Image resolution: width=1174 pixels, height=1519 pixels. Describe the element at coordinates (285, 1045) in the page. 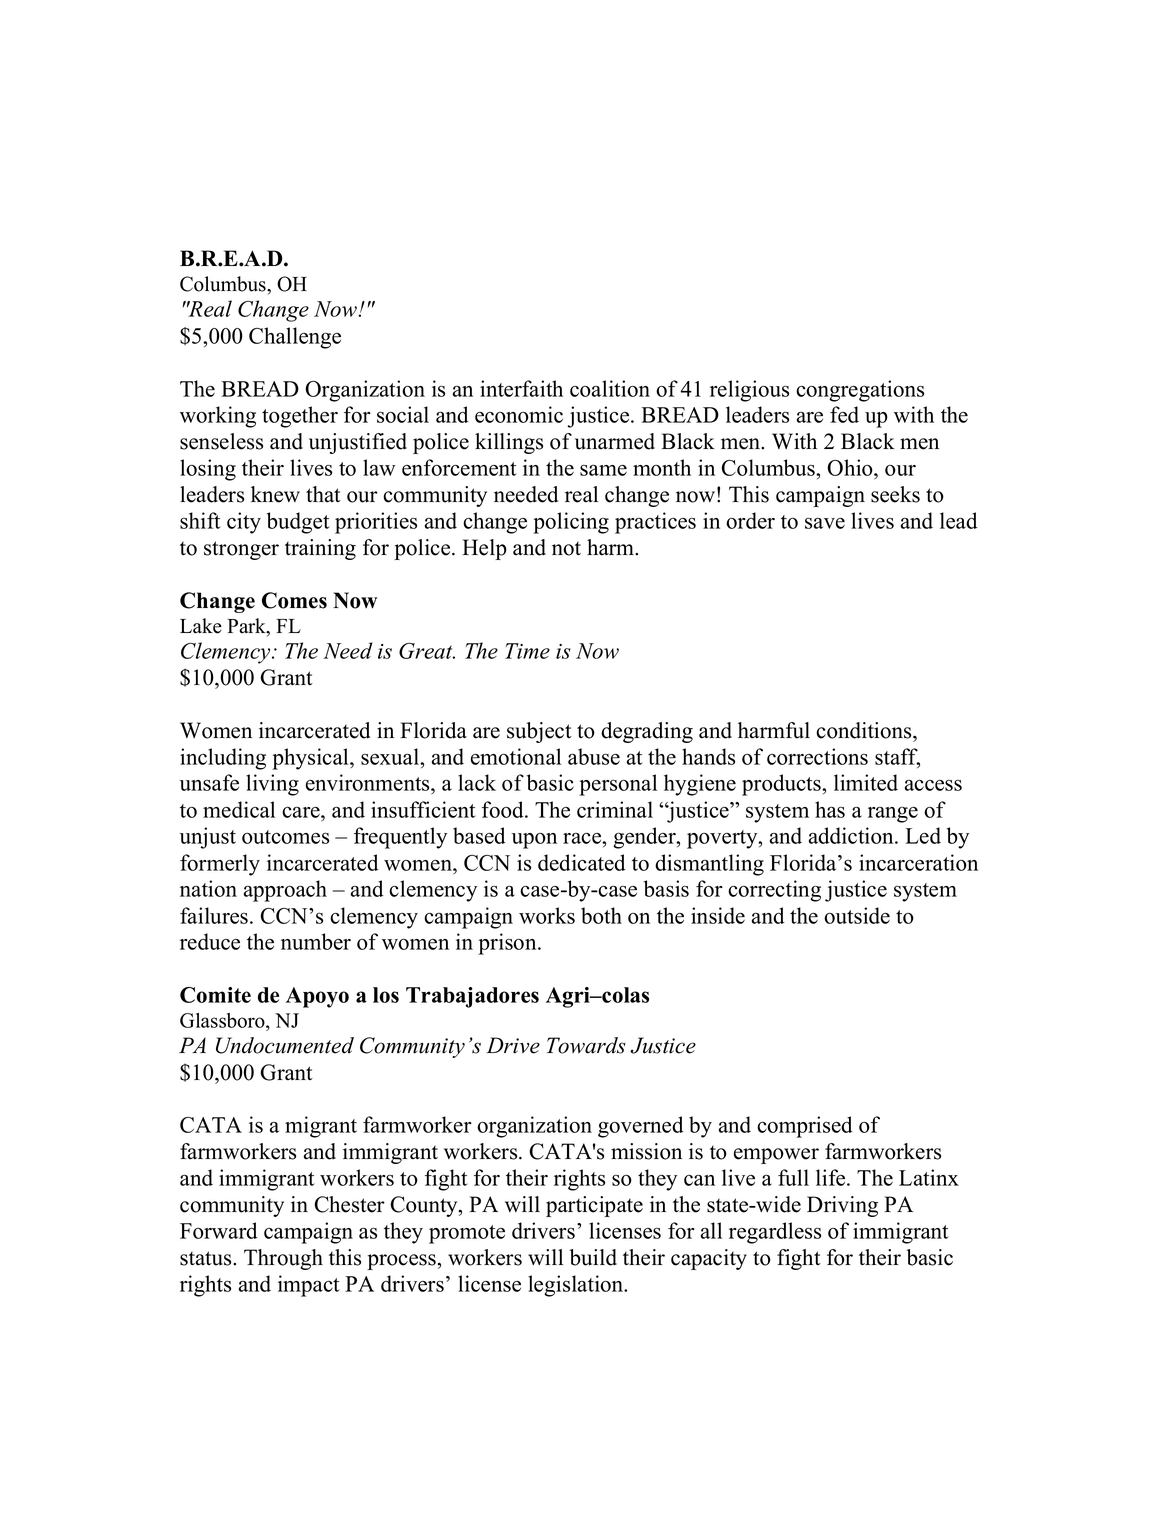

I see `Undocumented` at that location.
